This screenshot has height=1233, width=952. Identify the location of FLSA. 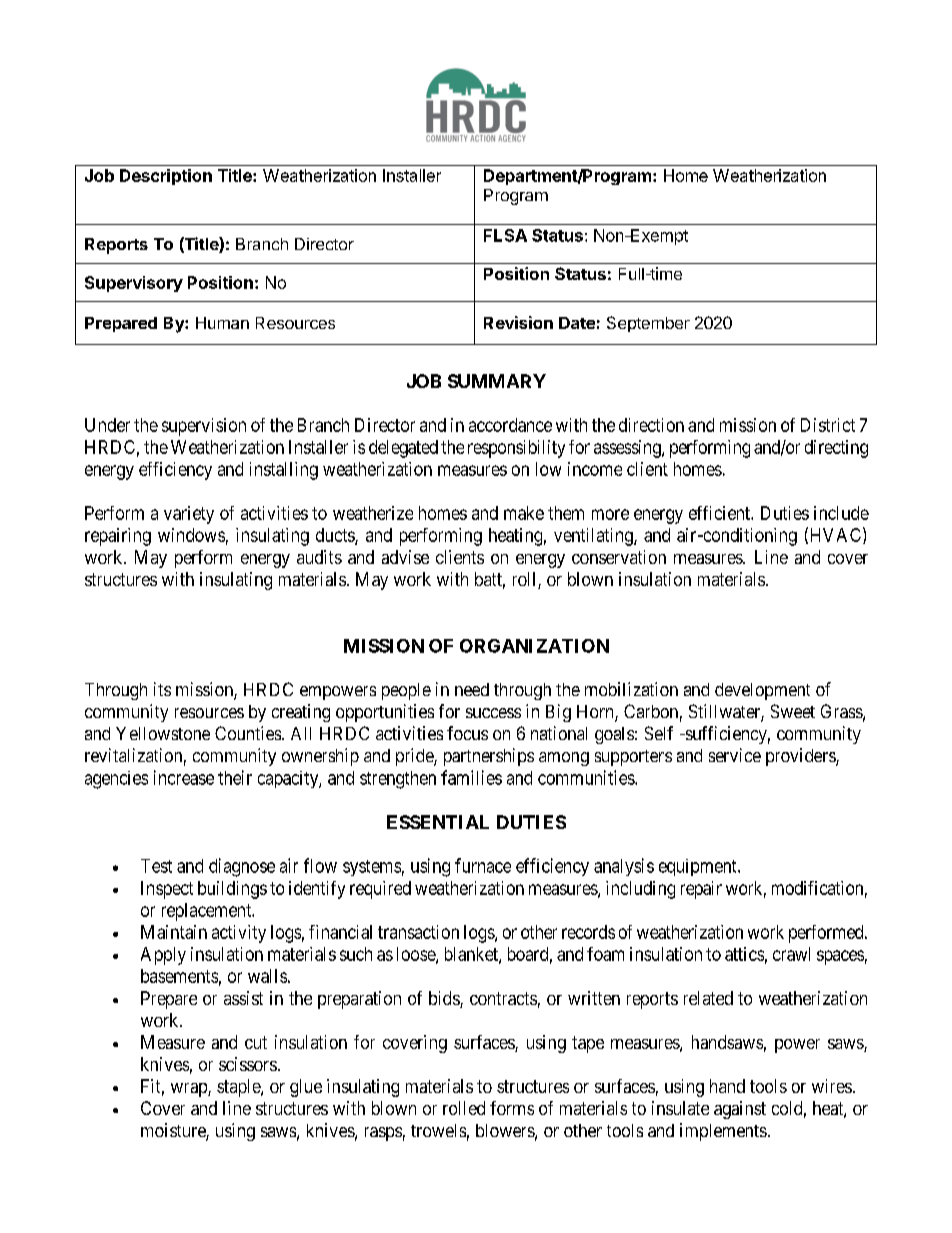
(505, 235).
